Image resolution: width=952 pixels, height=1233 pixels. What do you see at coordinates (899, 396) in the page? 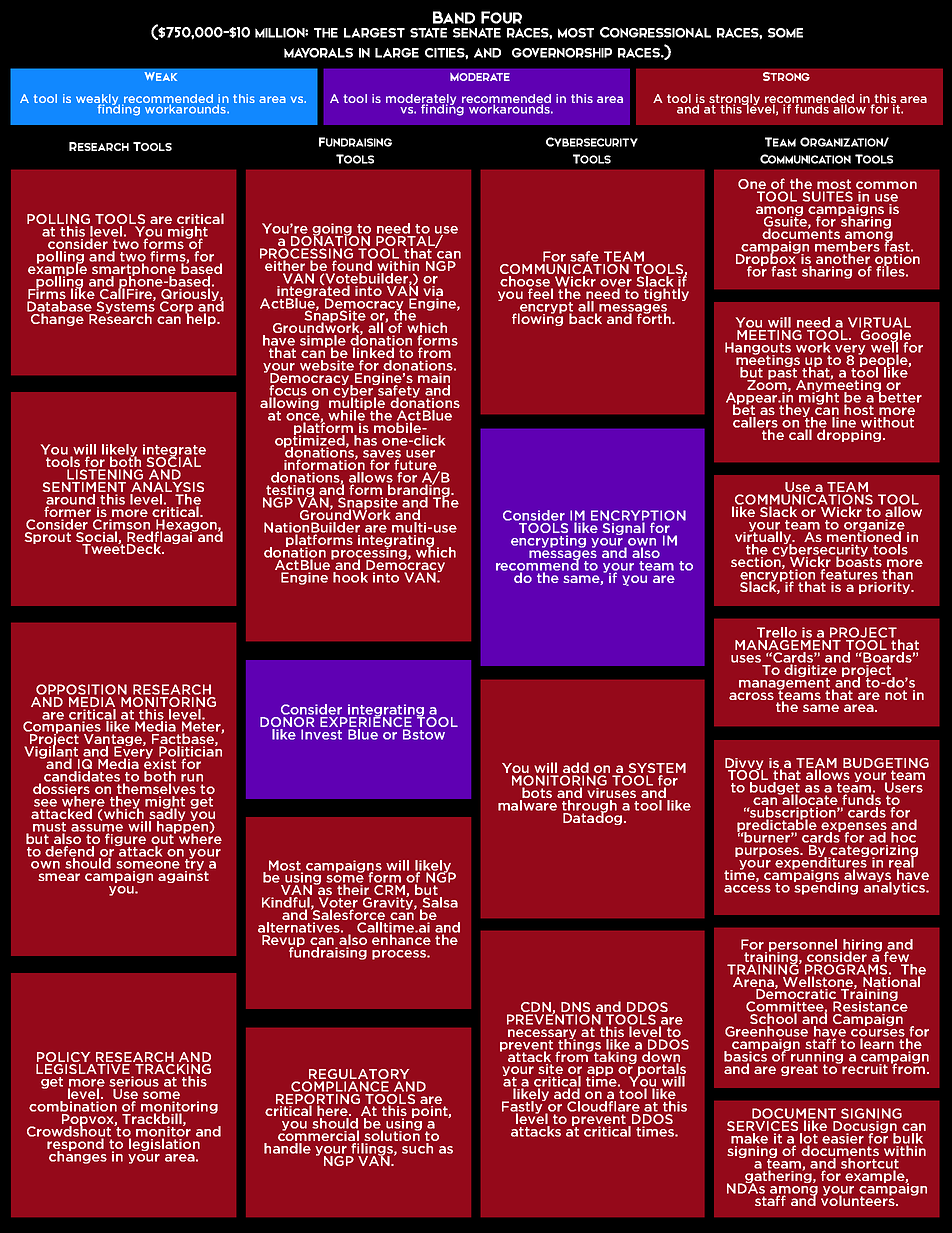
I see `better` at bounding box center [899, 396].
